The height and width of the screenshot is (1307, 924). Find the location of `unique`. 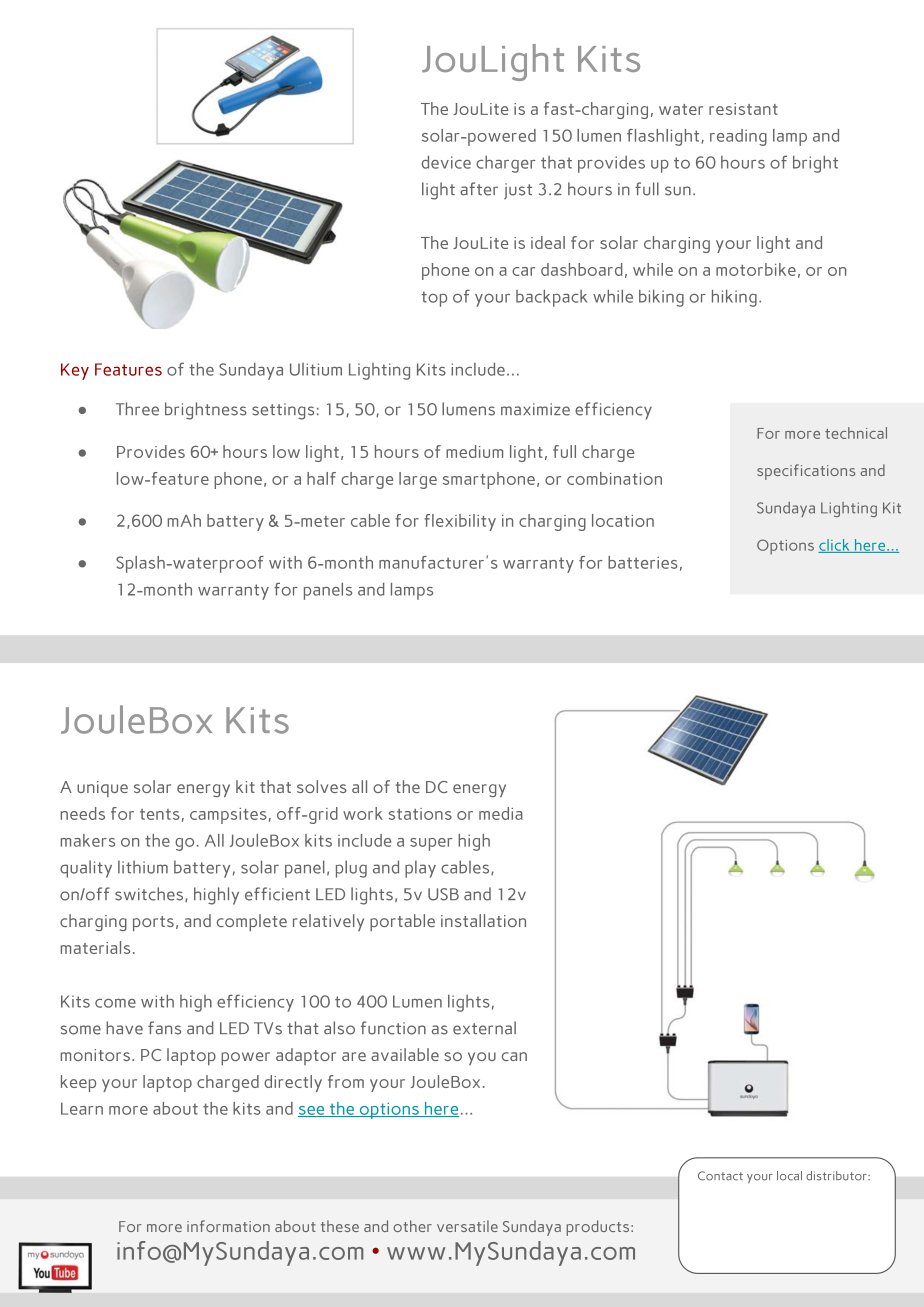

unique is located at coordinates (102, 789).
